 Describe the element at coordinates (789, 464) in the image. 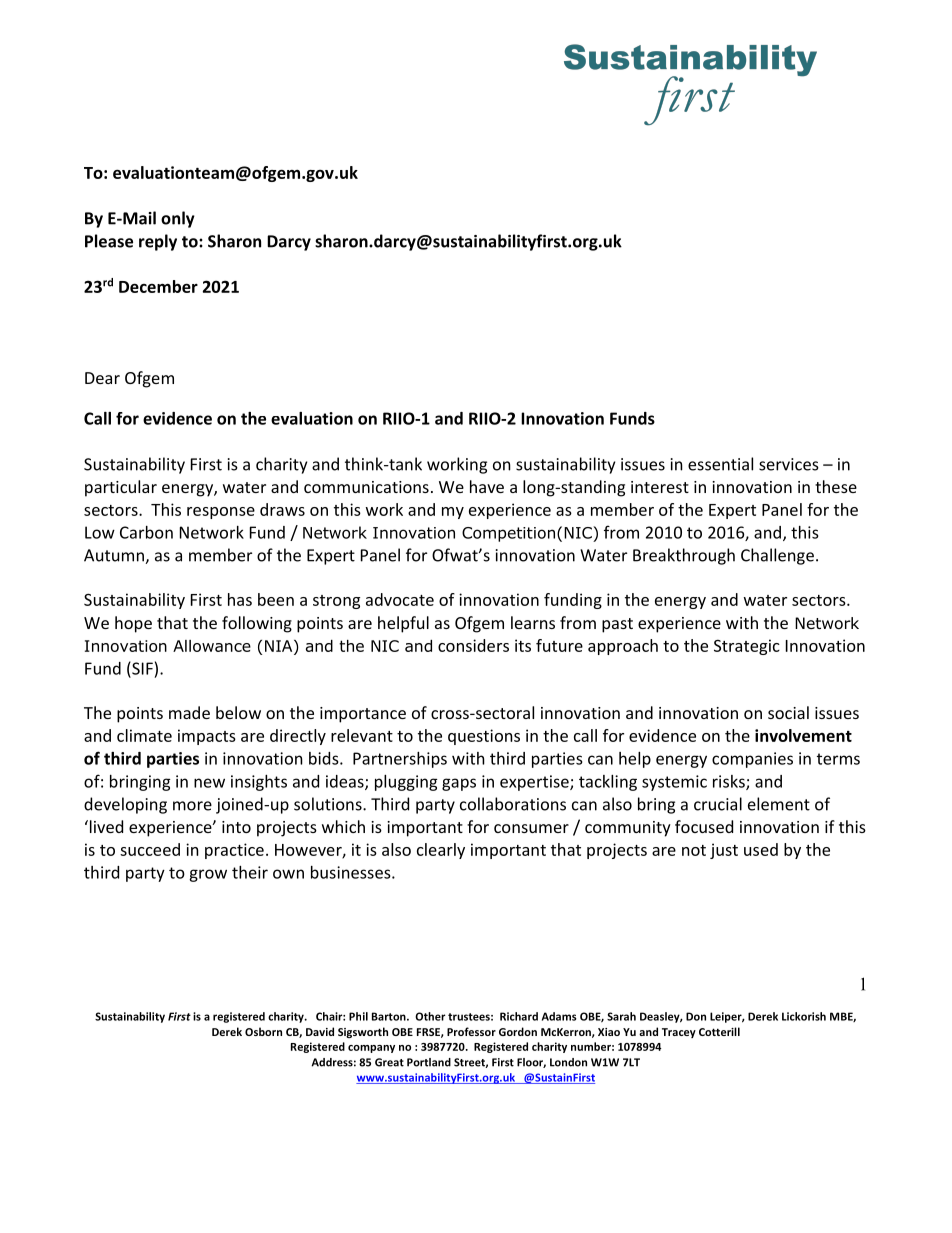

I see `services` at that location.
